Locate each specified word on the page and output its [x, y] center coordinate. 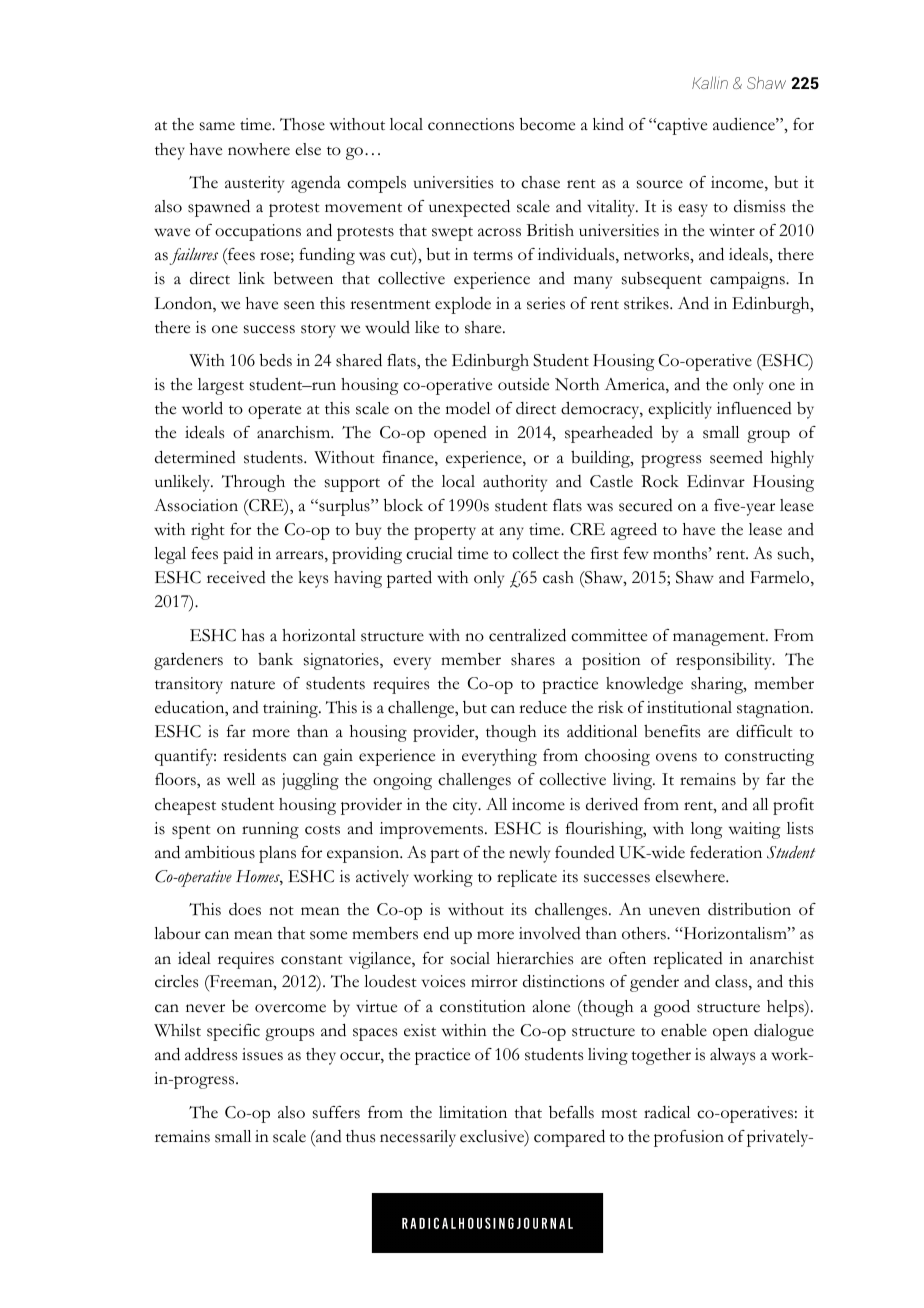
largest [221, 386]
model [468, 408]
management [720, 639]
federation [726, 852]
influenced [754, 408]
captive [681, 126]
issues [262, 1054]
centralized [527, 635]
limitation [473, 1112]
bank [275, 659]
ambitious [220, 852]
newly [529, 854]
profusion [689, 1138]
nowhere [259, 149]
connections [471, 124]
